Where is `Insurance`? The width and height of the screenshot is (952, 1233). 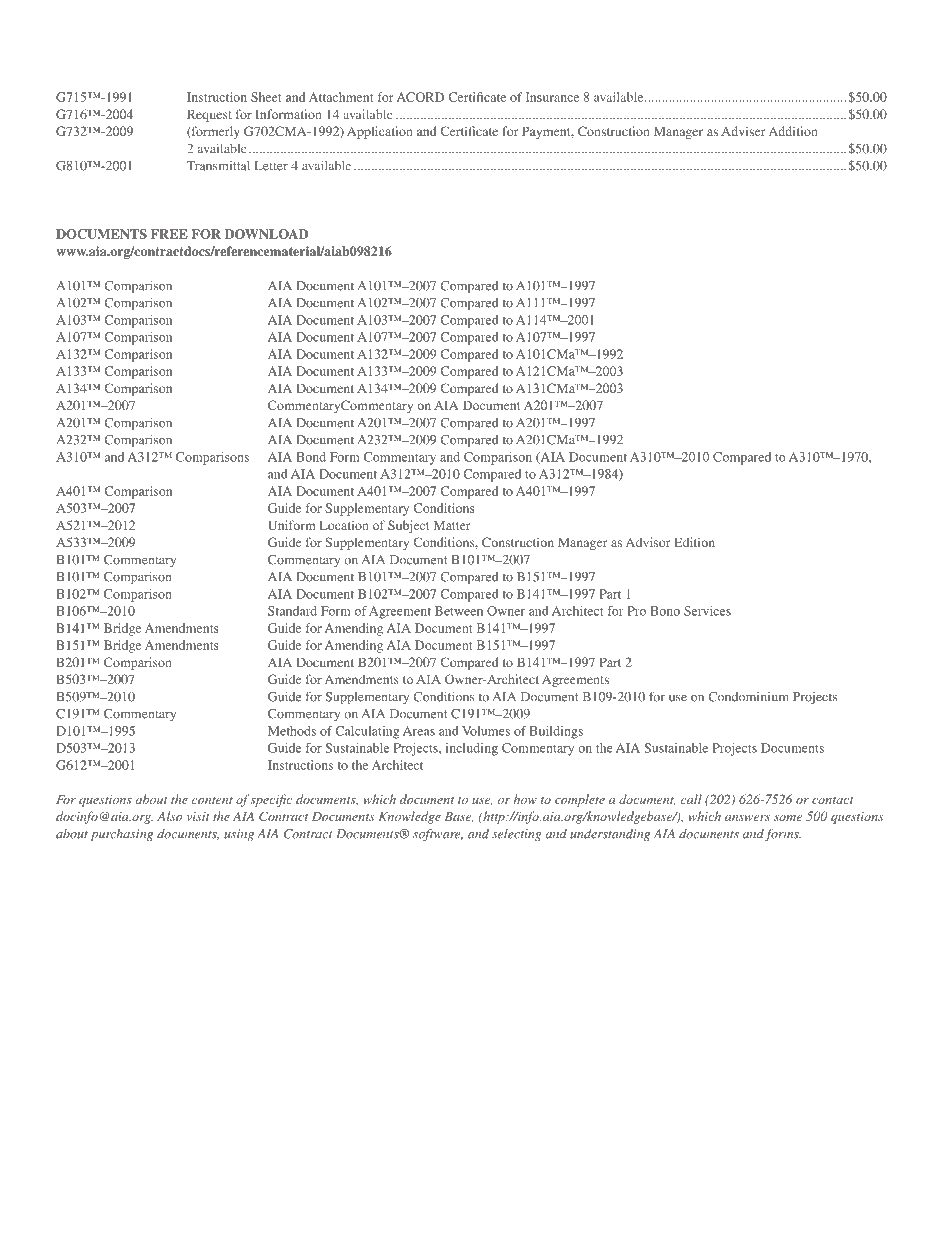 Insurance is located at coordinates (552, 97).
